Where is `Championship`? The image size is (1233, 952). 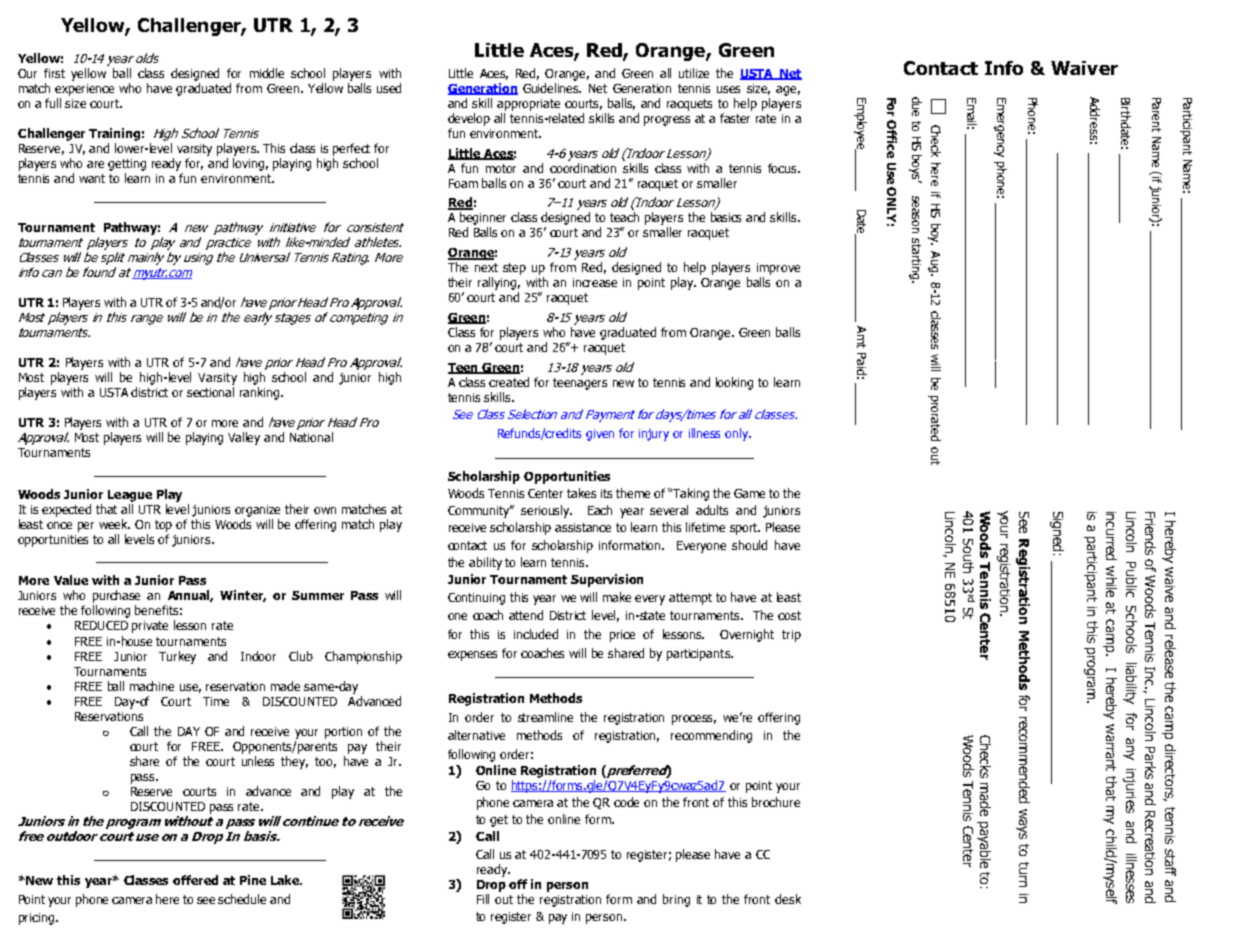
Championship is located at coordinates (363, 657).
